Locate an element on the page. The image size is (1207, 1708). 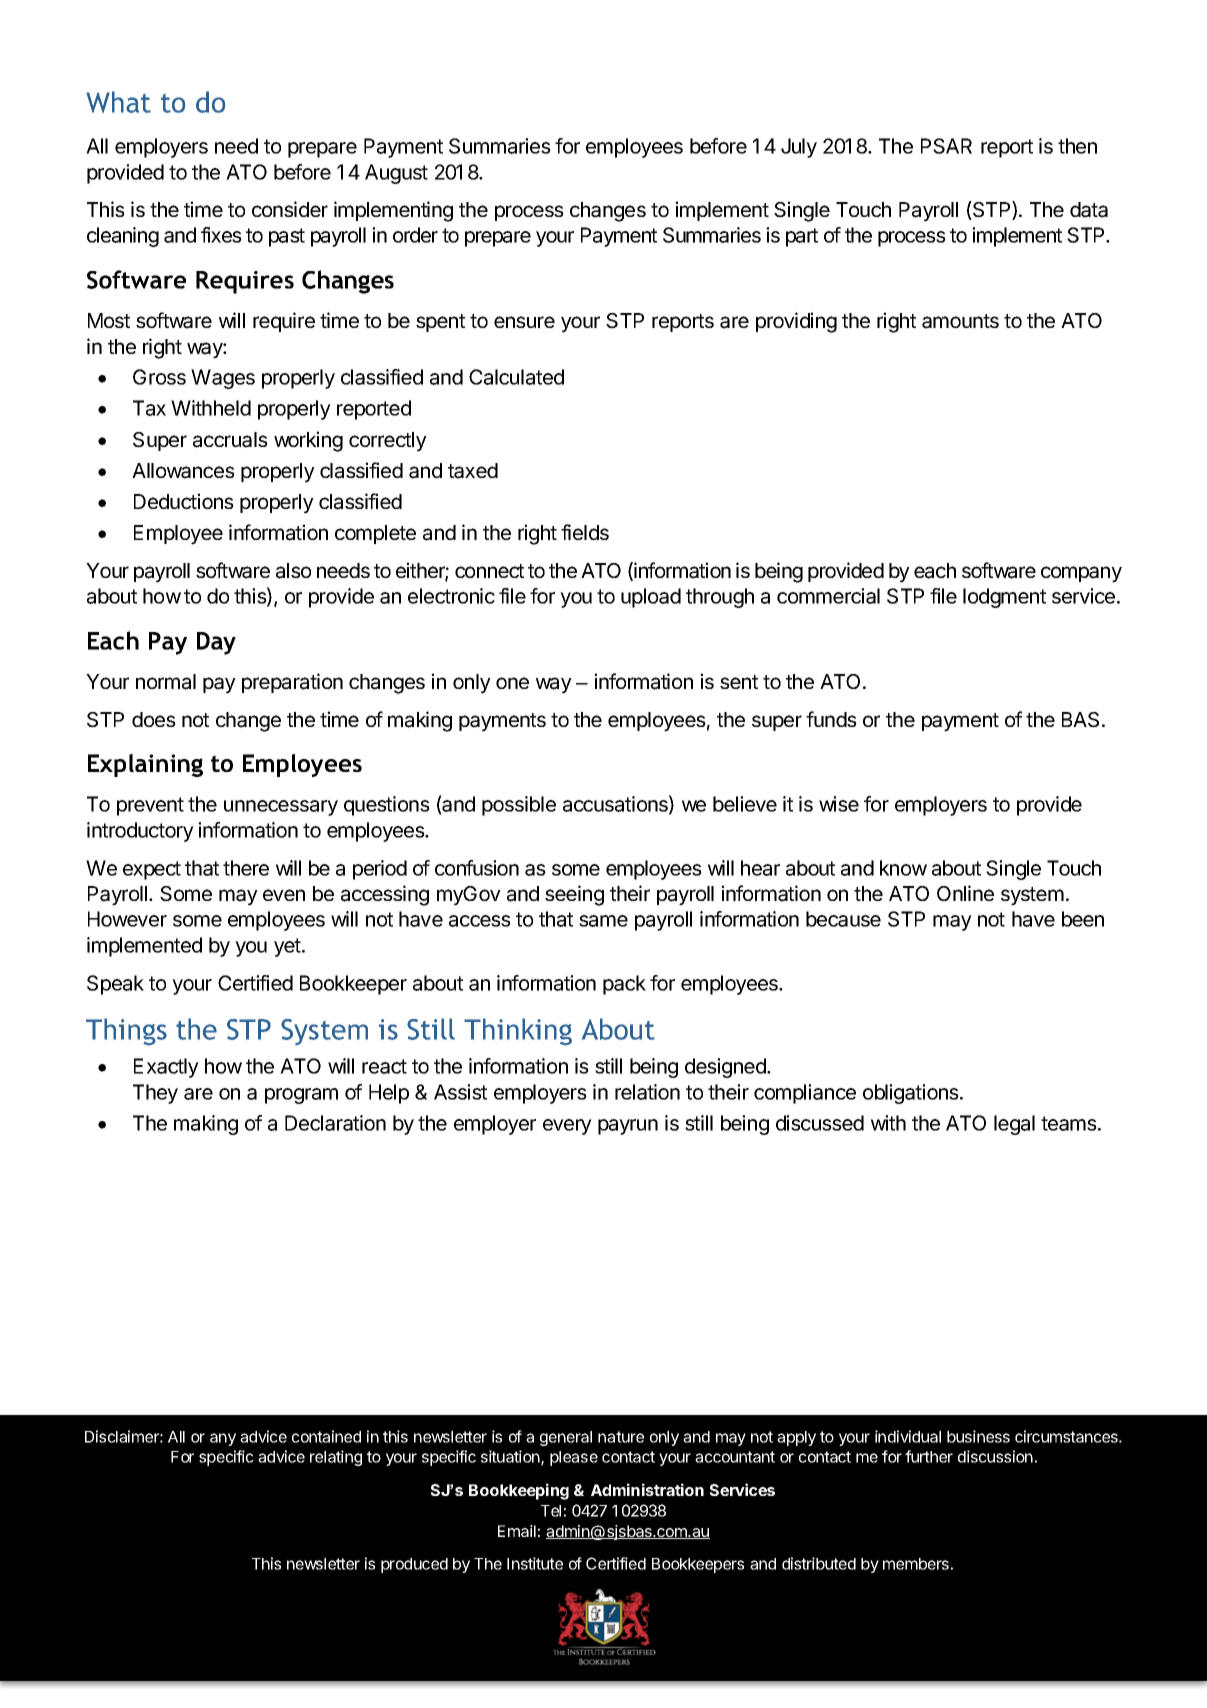
there is located at coordinates (246, 868).
